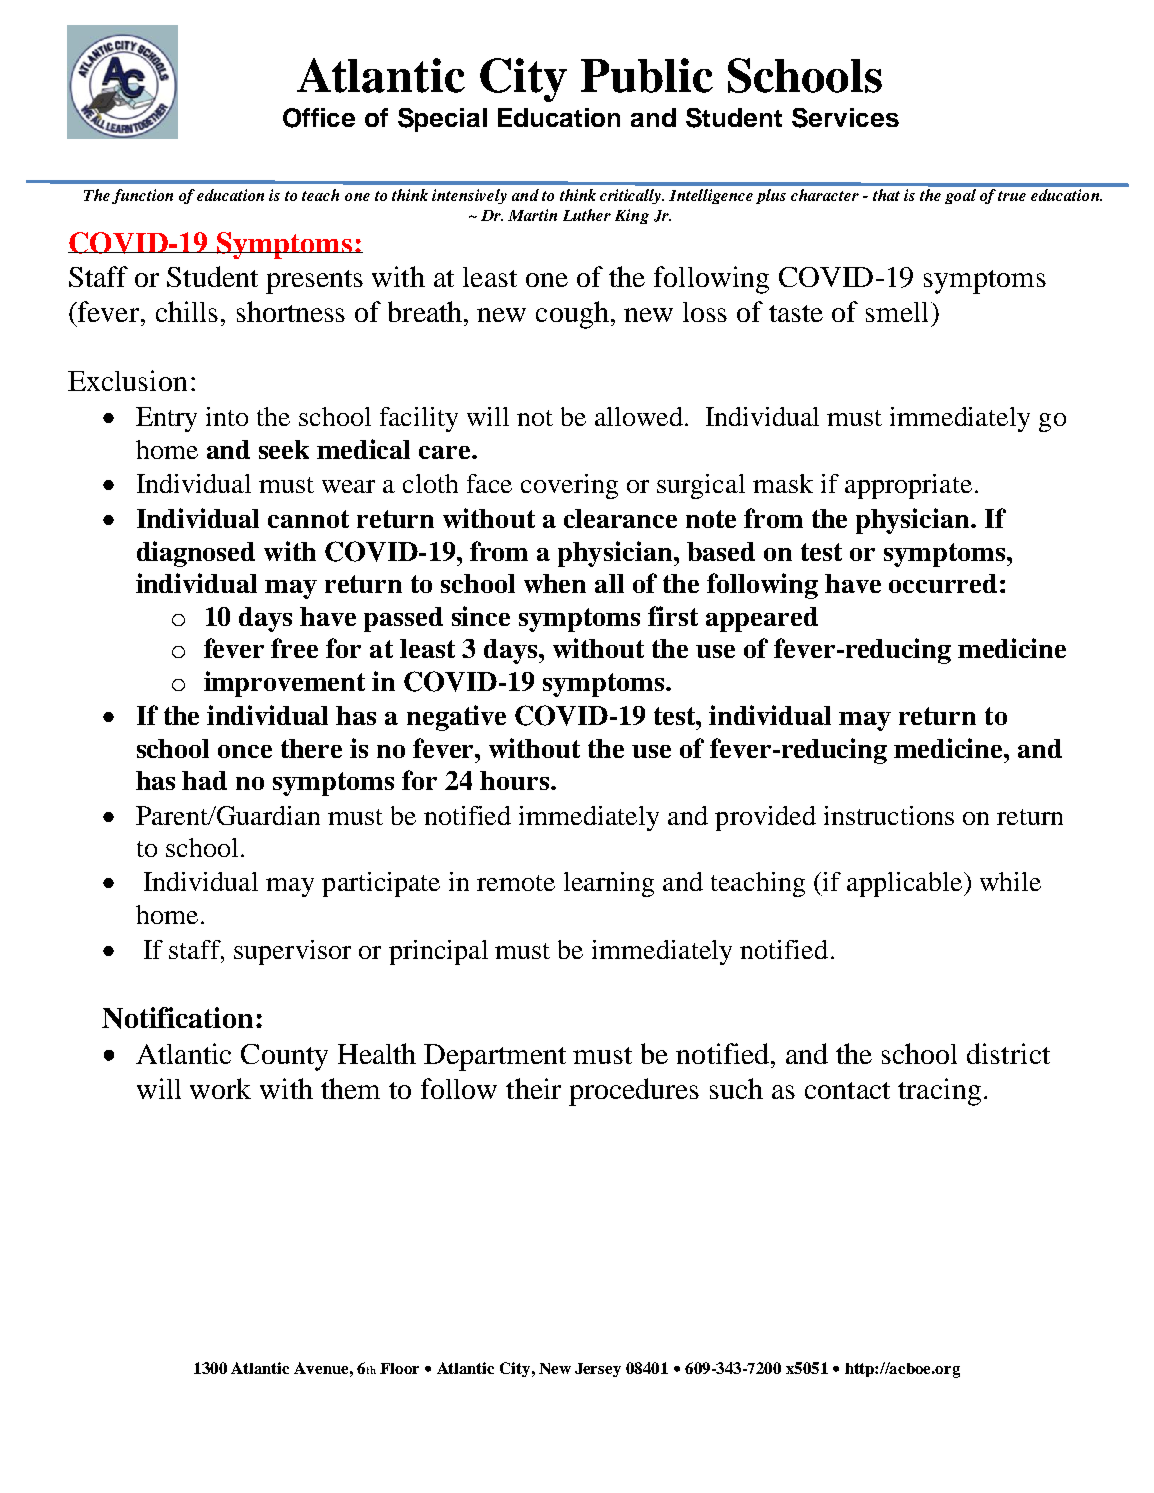 The width and height of the screenshot is (1154, 1493). Describe the element at coordinates (555, 583) in the screenshot. I see `when` at that location.
